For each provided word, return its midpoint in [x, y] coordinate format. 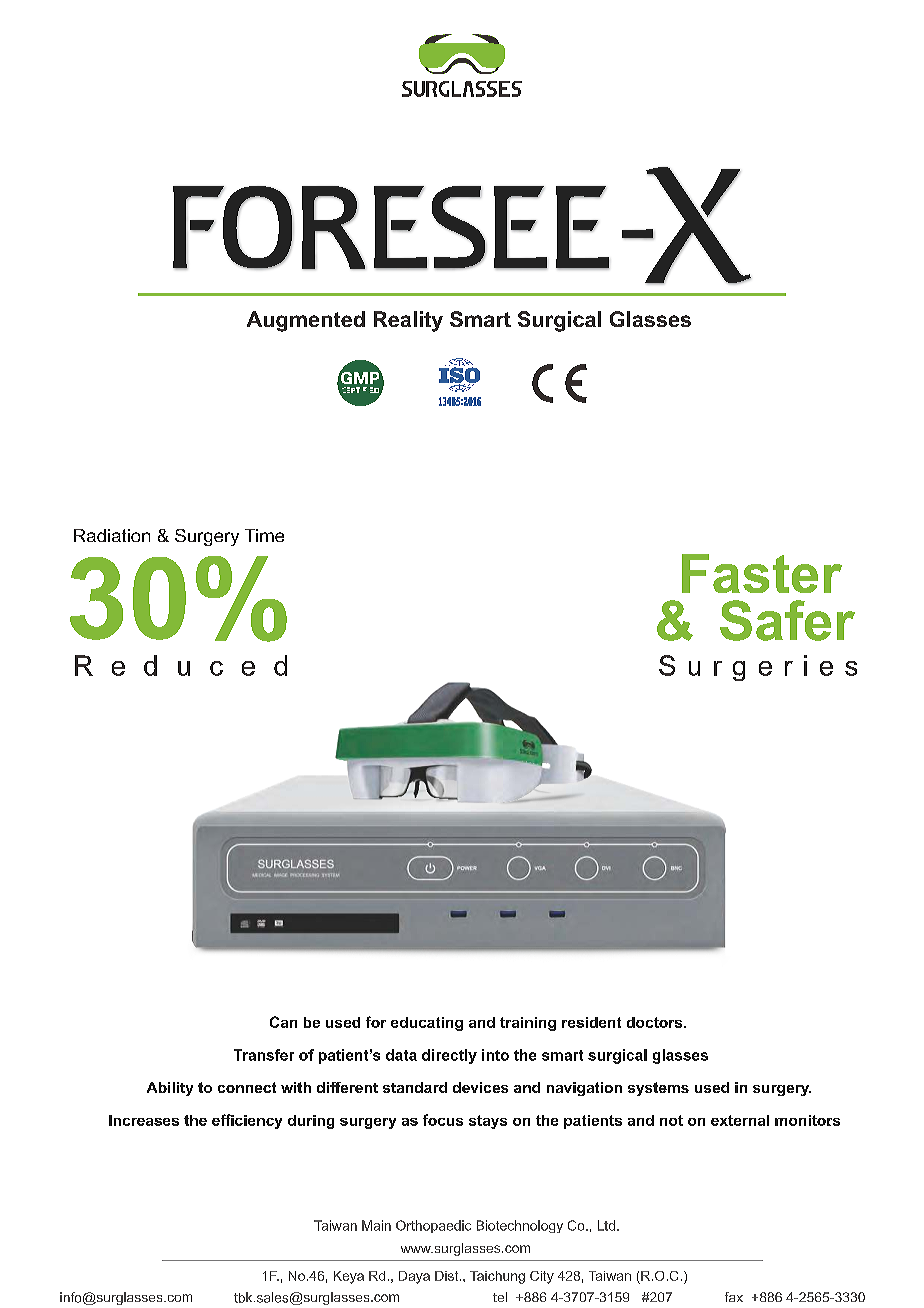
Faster [762, 573]
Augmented [306, 321]
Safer [787, 620]
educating [427, 1024]
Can [283, 1022]
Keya [349, 1277]
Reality [408, 321]
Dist [448, 1276]
